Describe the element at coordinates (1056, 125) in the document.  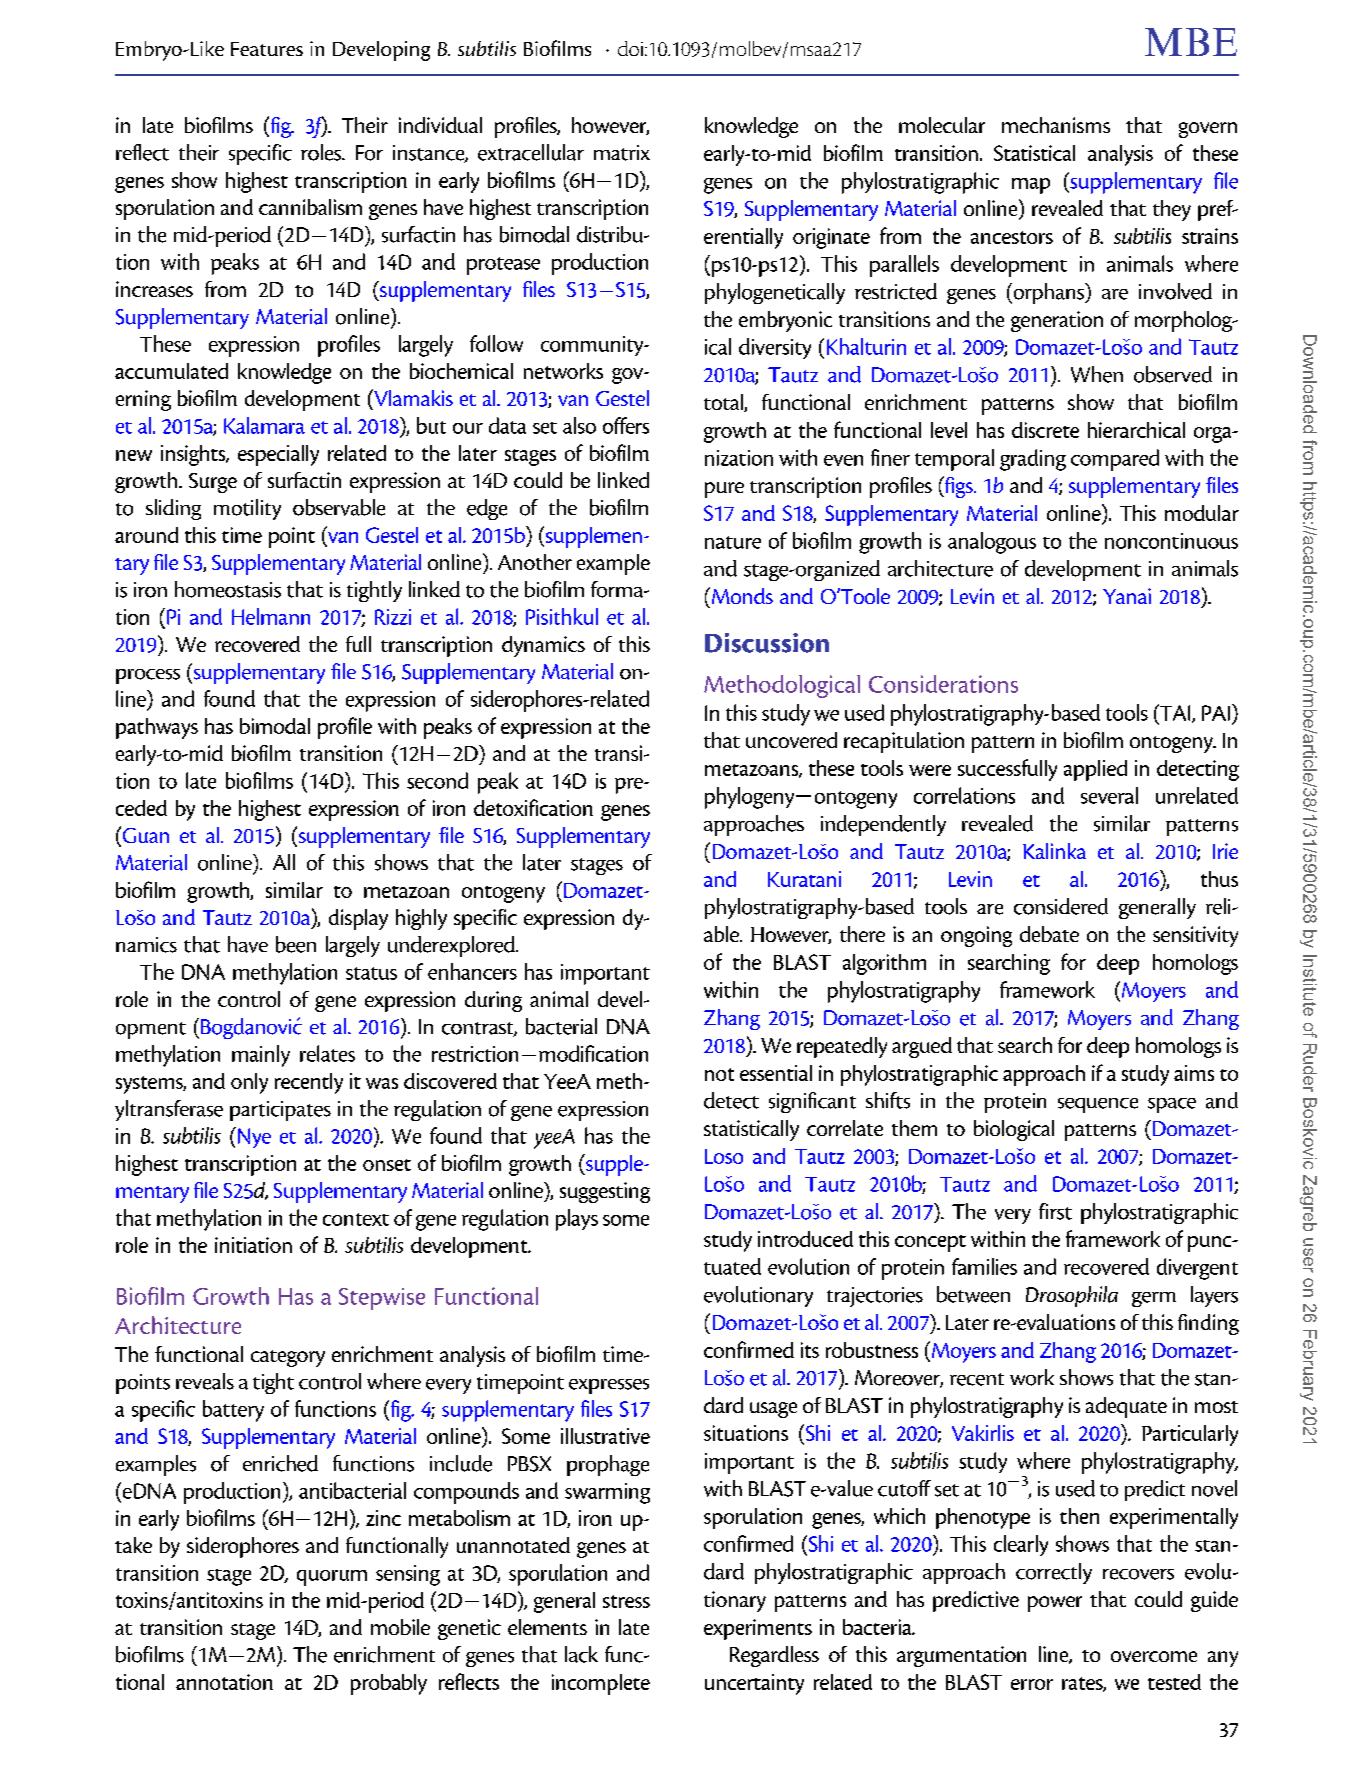
I see `mechanisms` at that location.
